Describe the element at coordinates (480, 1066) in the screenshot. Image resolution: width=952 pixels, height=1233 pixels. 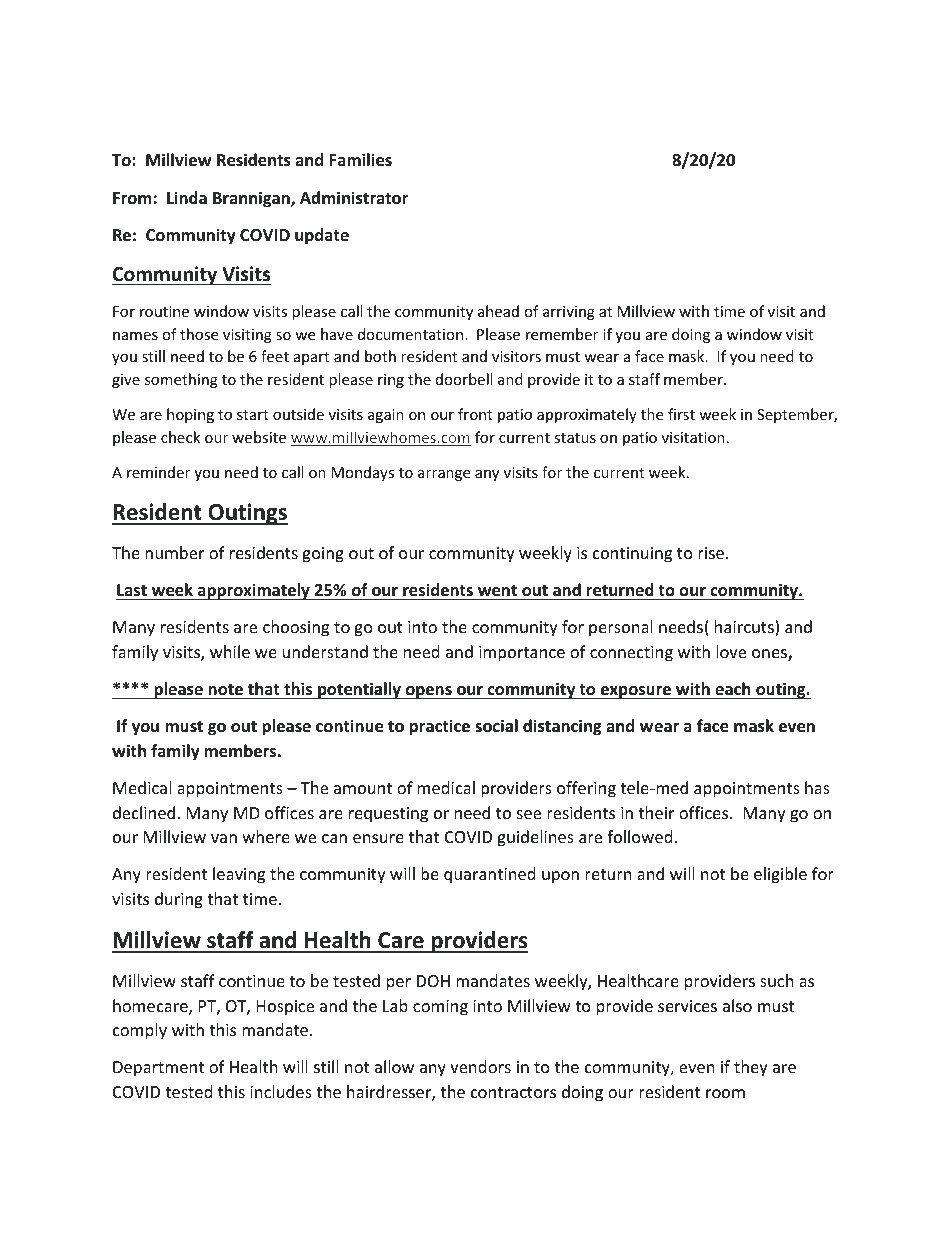
I see `vendors` at that location.
